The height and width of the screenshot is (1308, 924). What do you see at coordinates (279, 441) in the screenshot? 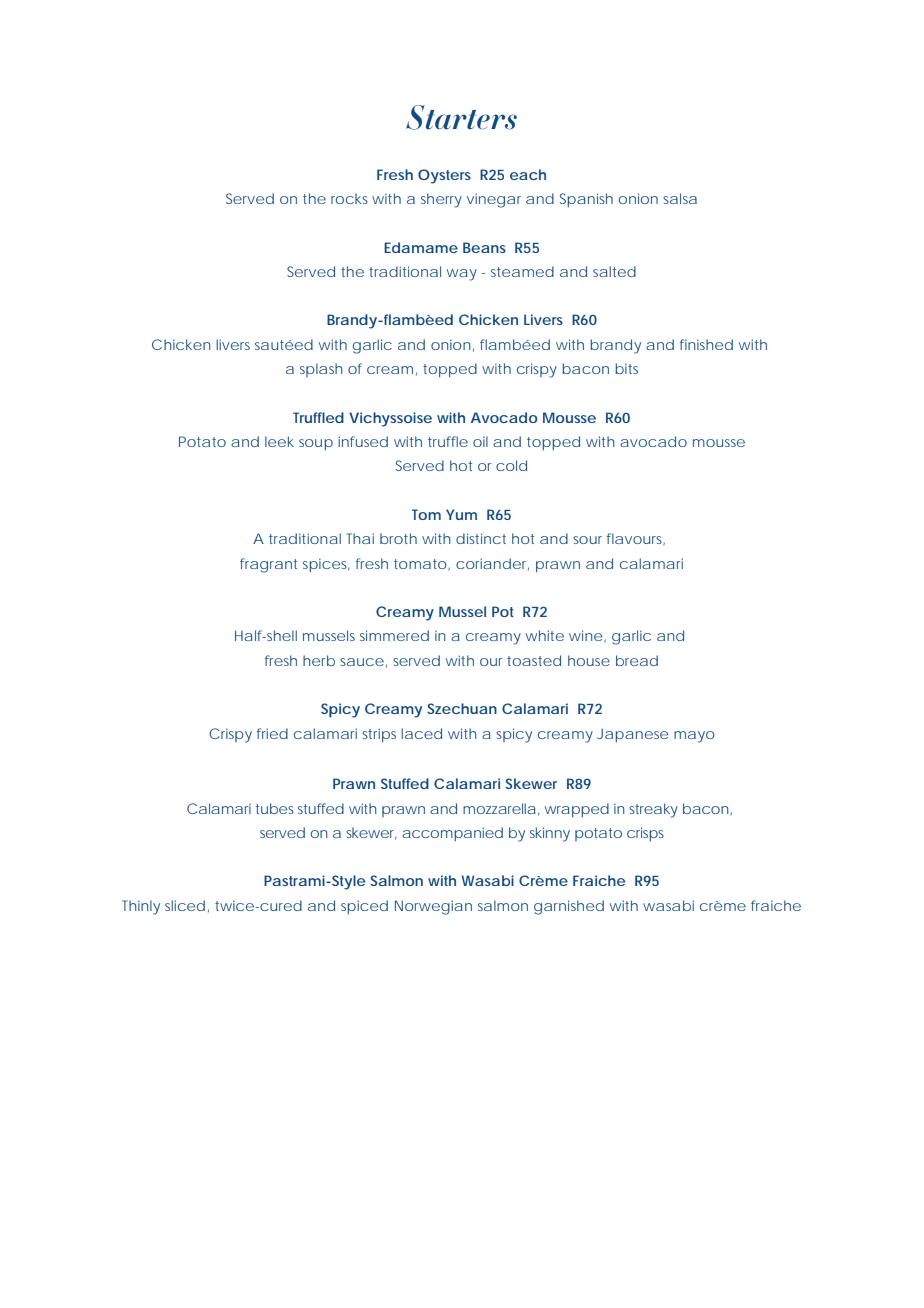
I see `leek` at bounding box center [279, 441].
